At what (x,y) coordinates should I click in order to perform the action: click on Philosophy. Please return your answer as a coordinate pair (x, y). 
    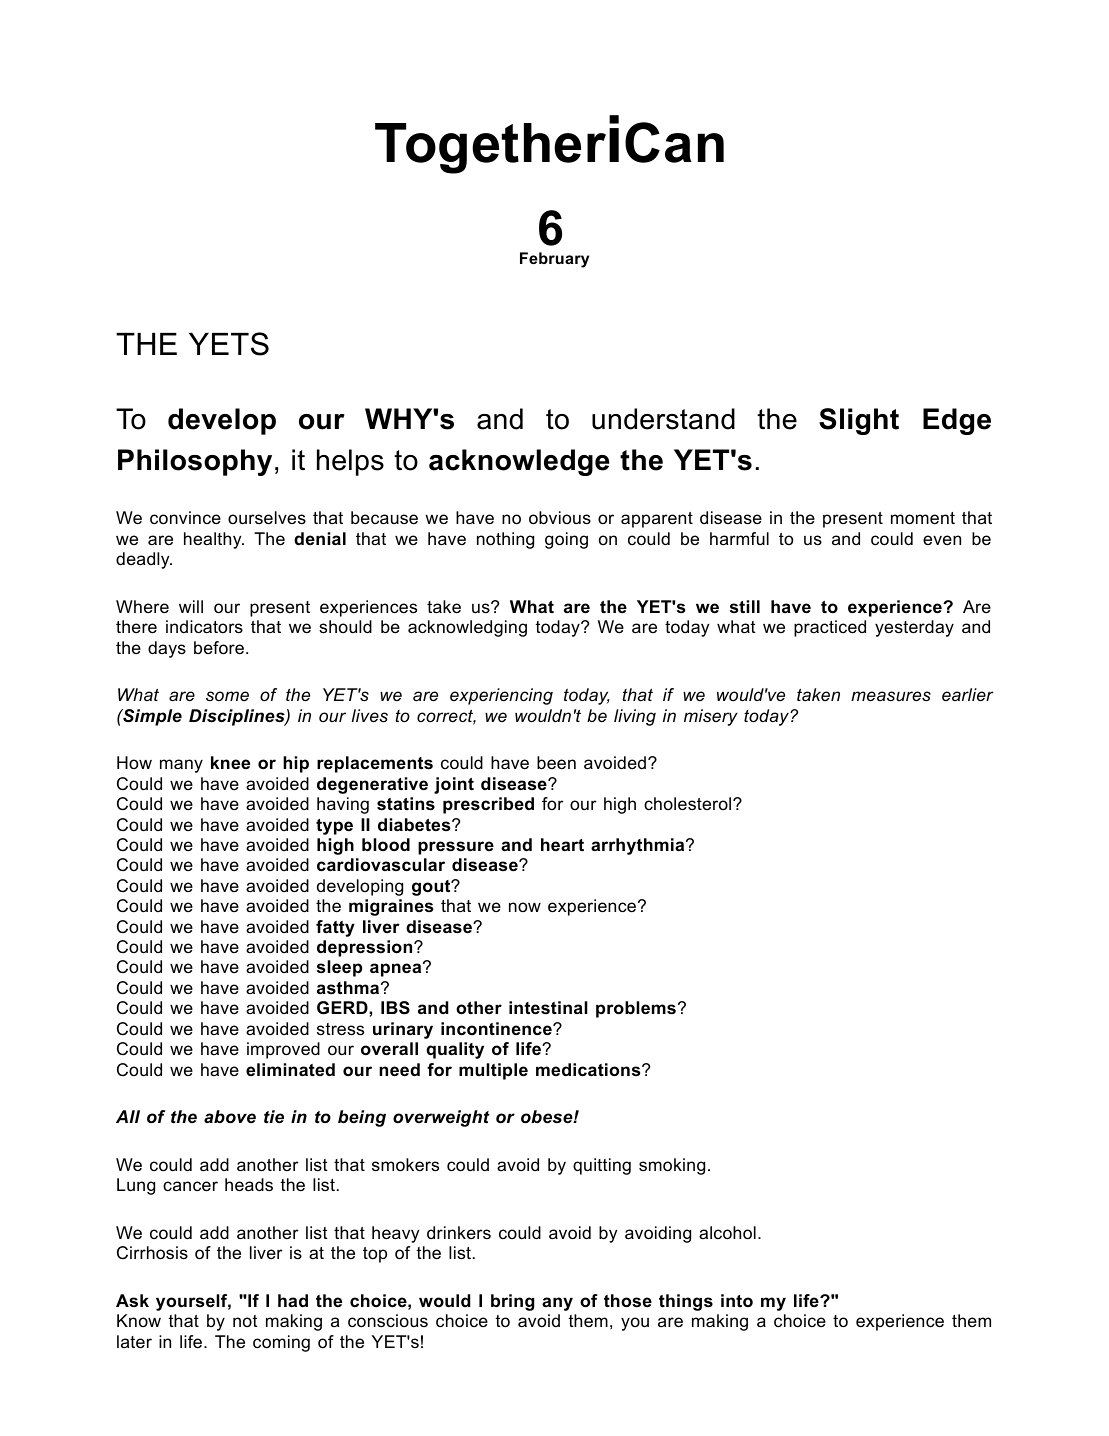
    Looking at the image, I should click on (195, 462).
